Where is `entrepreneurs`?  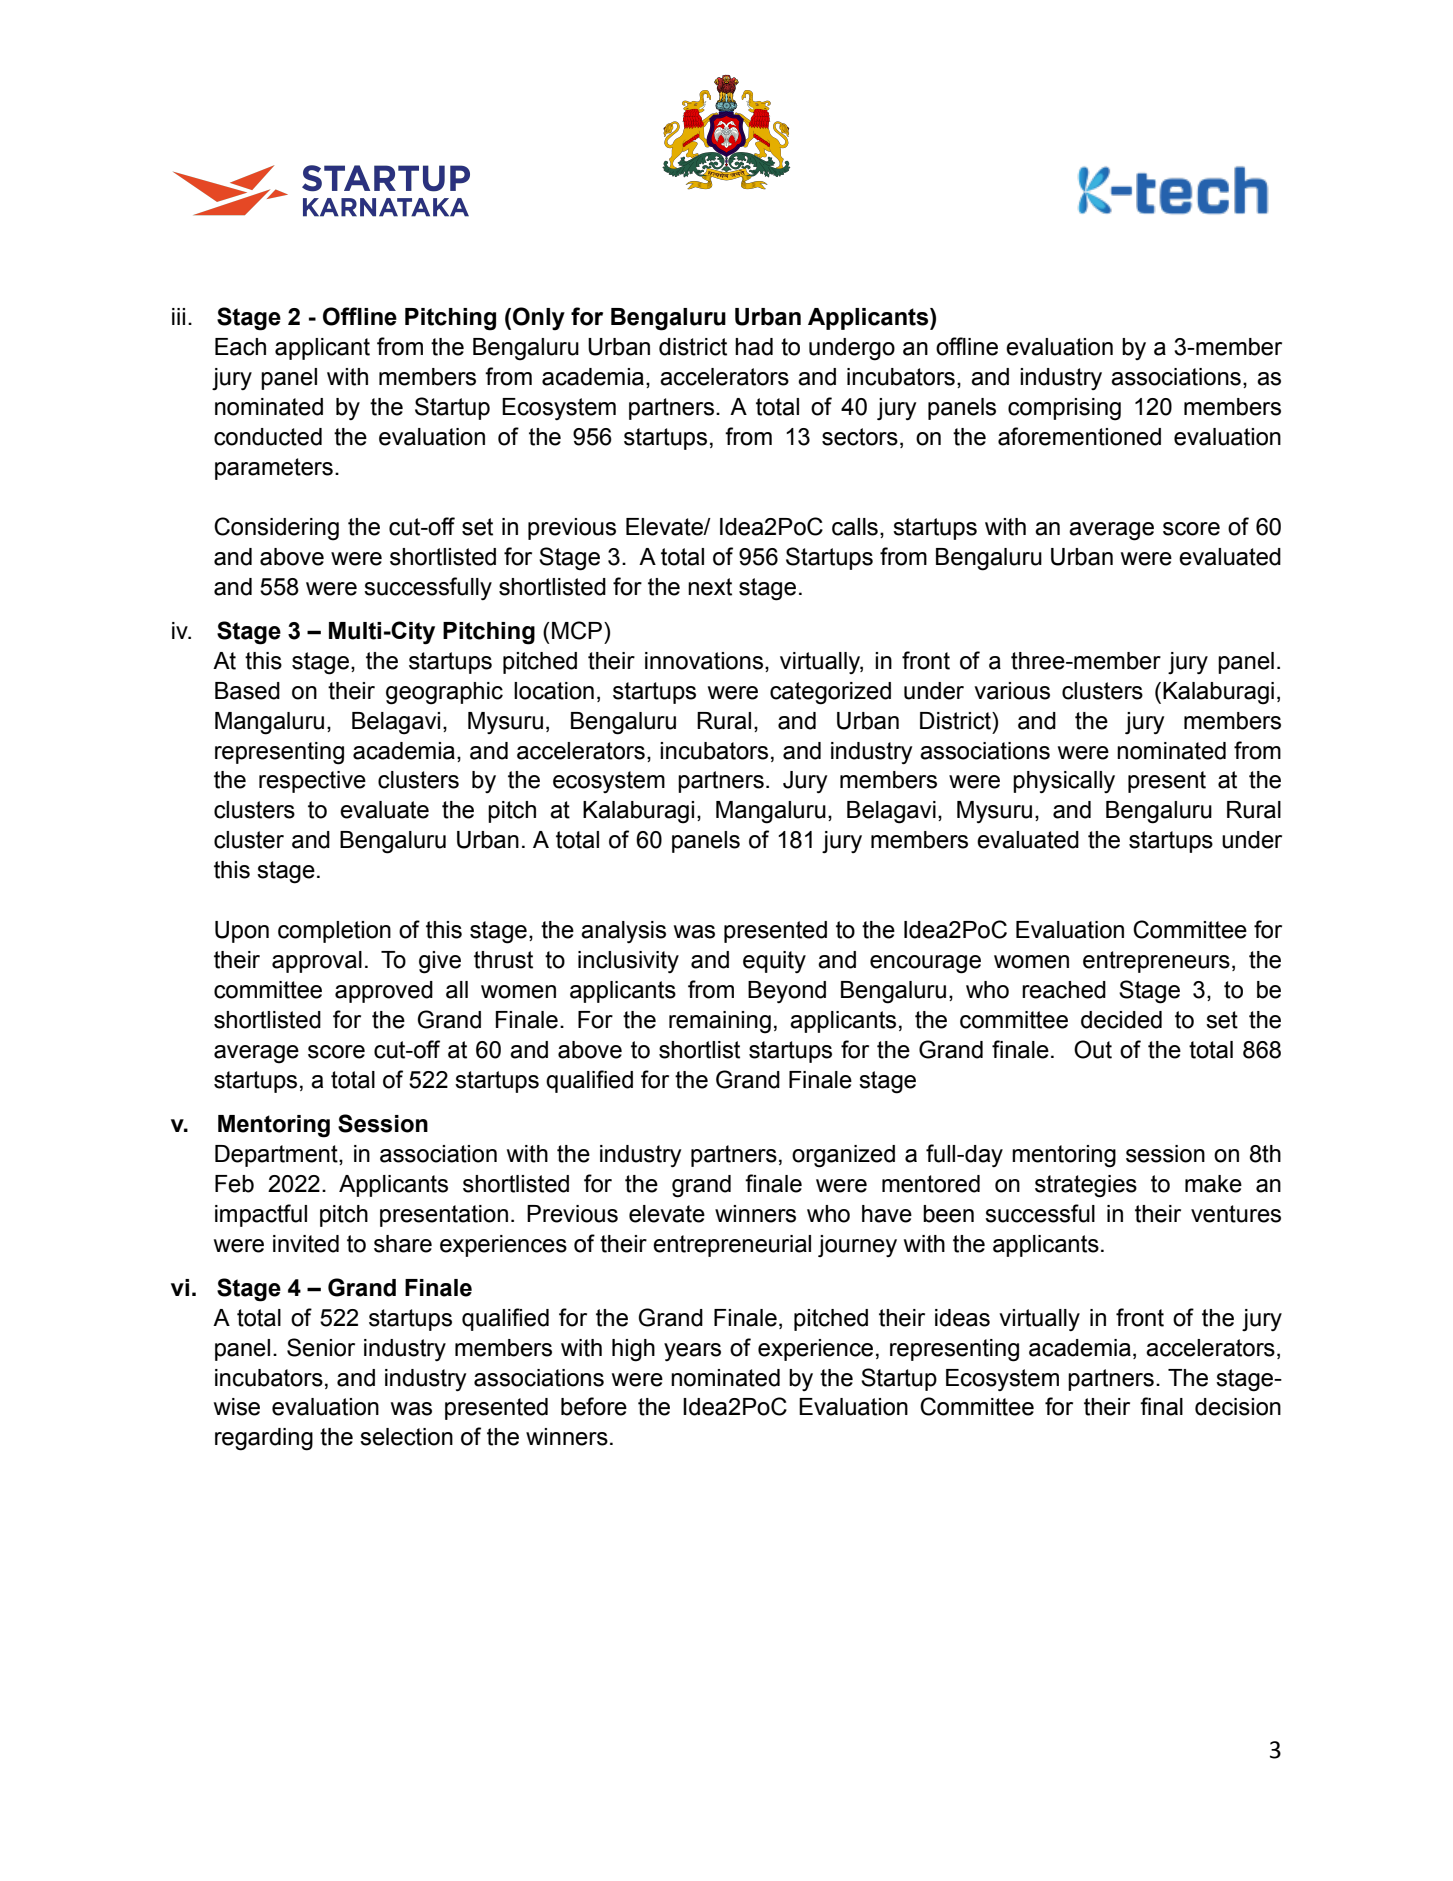 entrepreneurs is located at coordinates (1156, 962).
